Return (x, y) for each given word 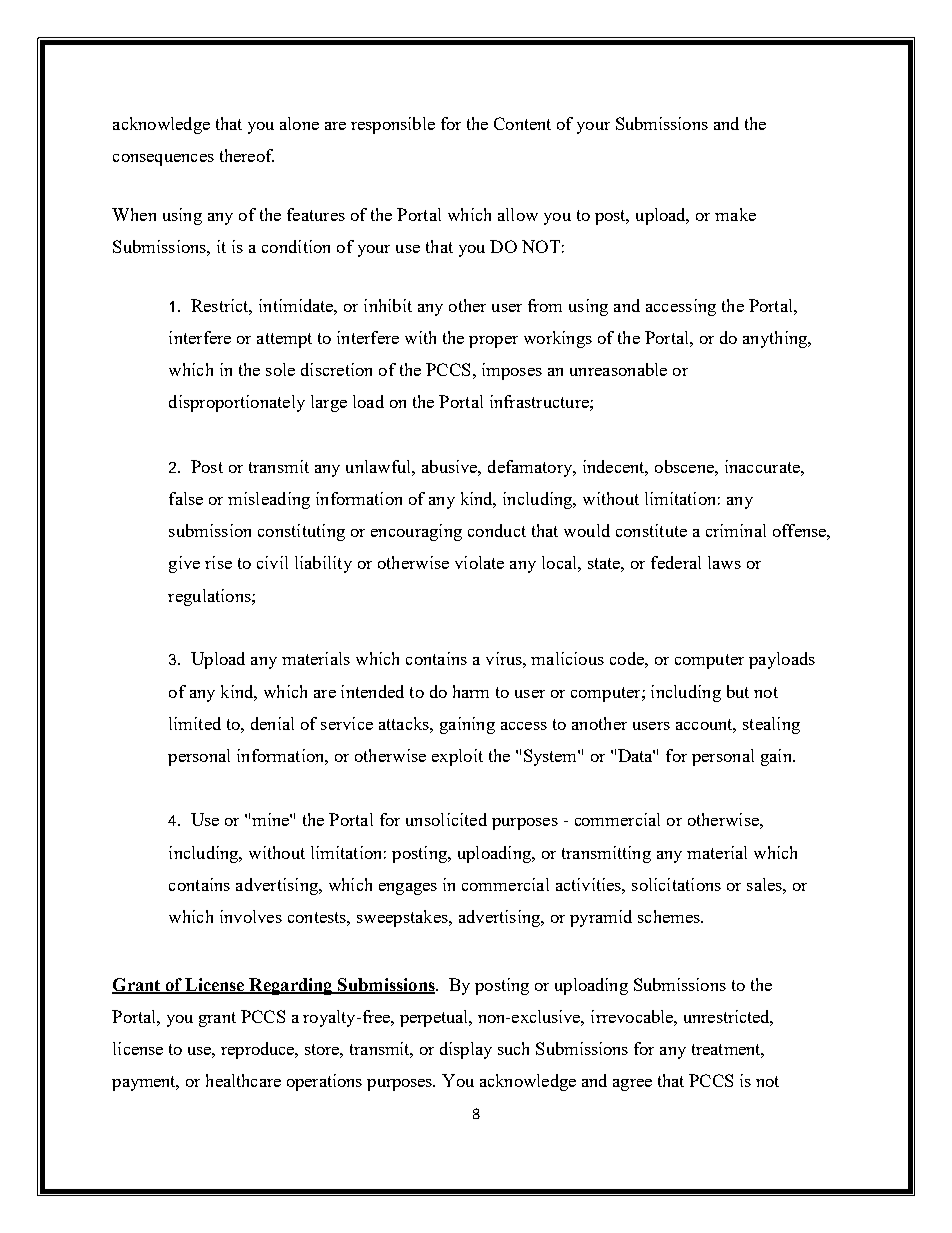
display (466, 1050)
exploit (457, 757)
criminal (736, 530)
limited (195, 723)
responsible (393, 125)
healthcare (243, 1080)
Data (636, 755)
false (186, 498)
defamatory (531, 468)
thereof (247, 155)
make (735, 214)
